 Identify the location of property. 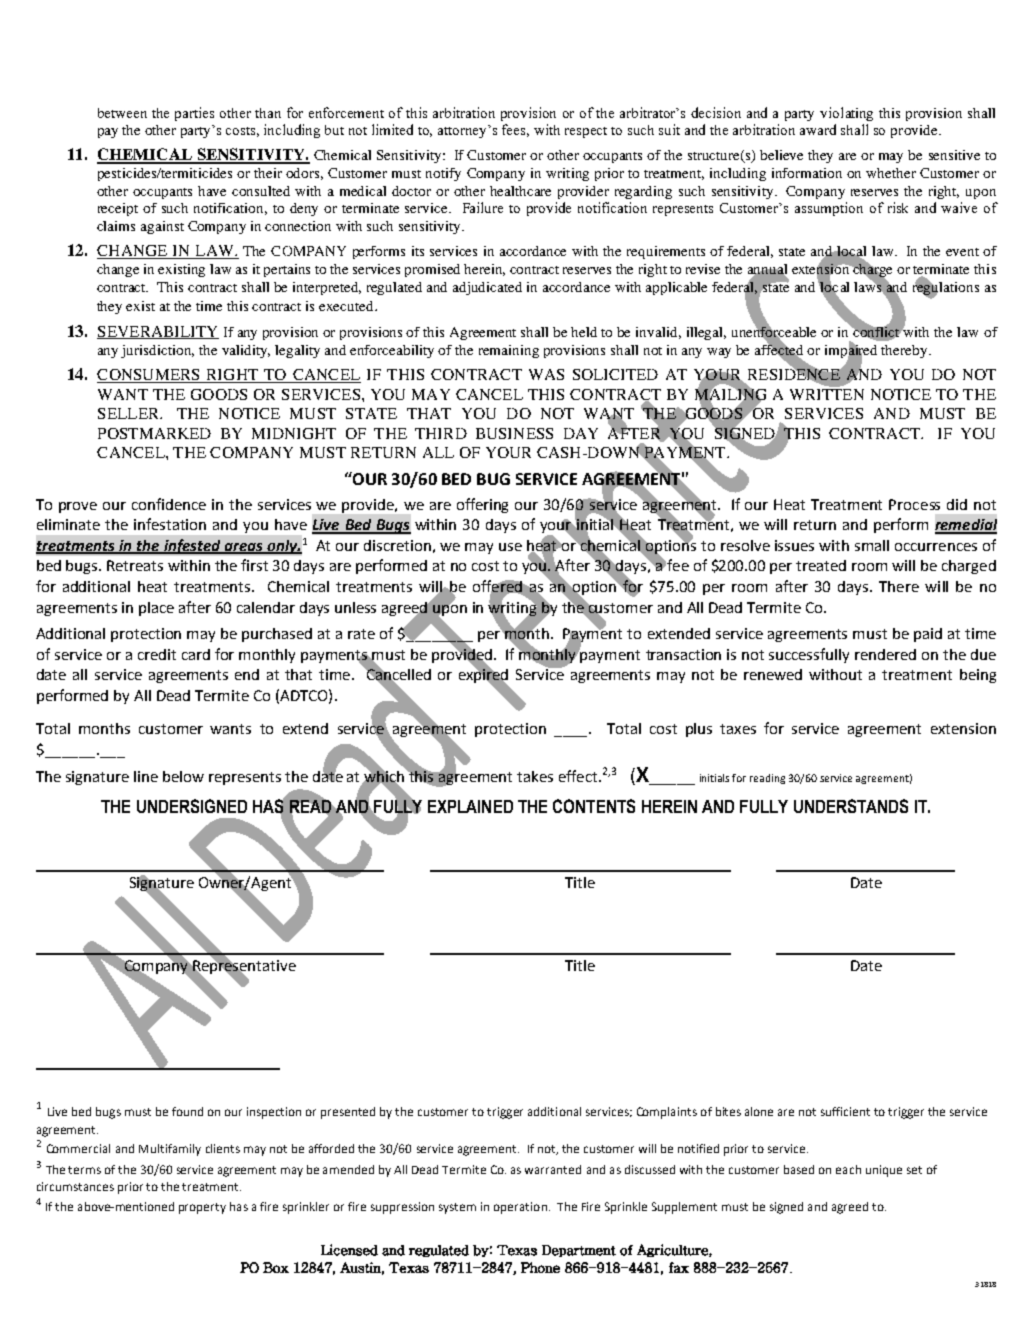
(202, 1208).
